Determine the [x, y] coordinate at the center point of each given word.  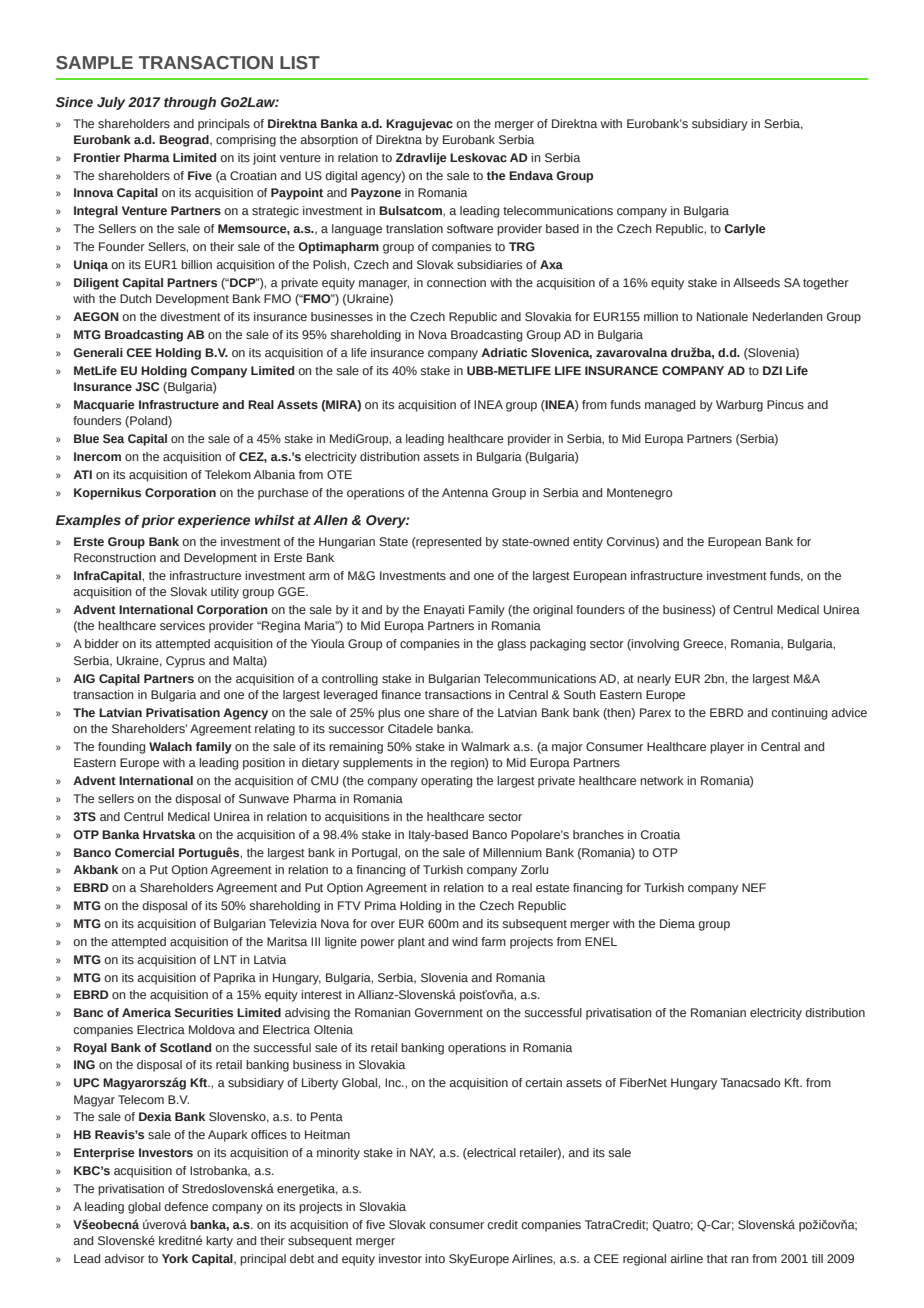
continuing [799, 714]
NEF [754, 887]
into [435, 1258]
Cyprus [185, 662]
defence [186, 1206]
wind [464, 941]
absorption [329, 141]
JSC [147, 386]
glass [511, 645]
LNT [225, 959]
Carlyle [745, 230]
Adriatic [504, 352]
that [717, 1258]
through [190, 103]
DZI [772, 370]
